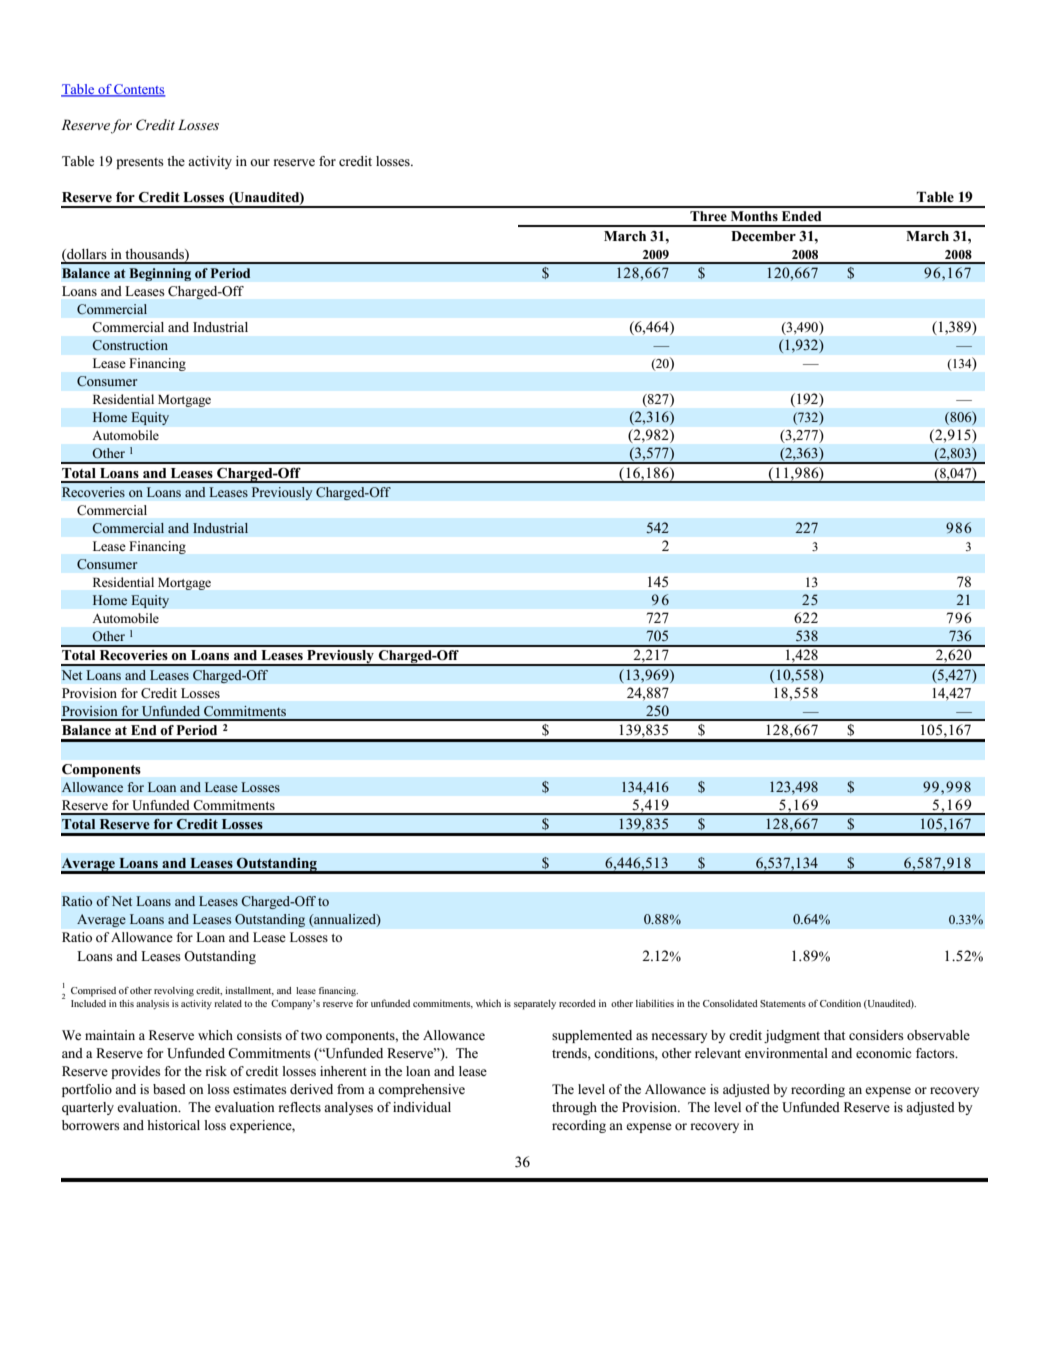 The width and height of the image is (1050, 1359). I want to click on Comprised, so click(93, 992).
